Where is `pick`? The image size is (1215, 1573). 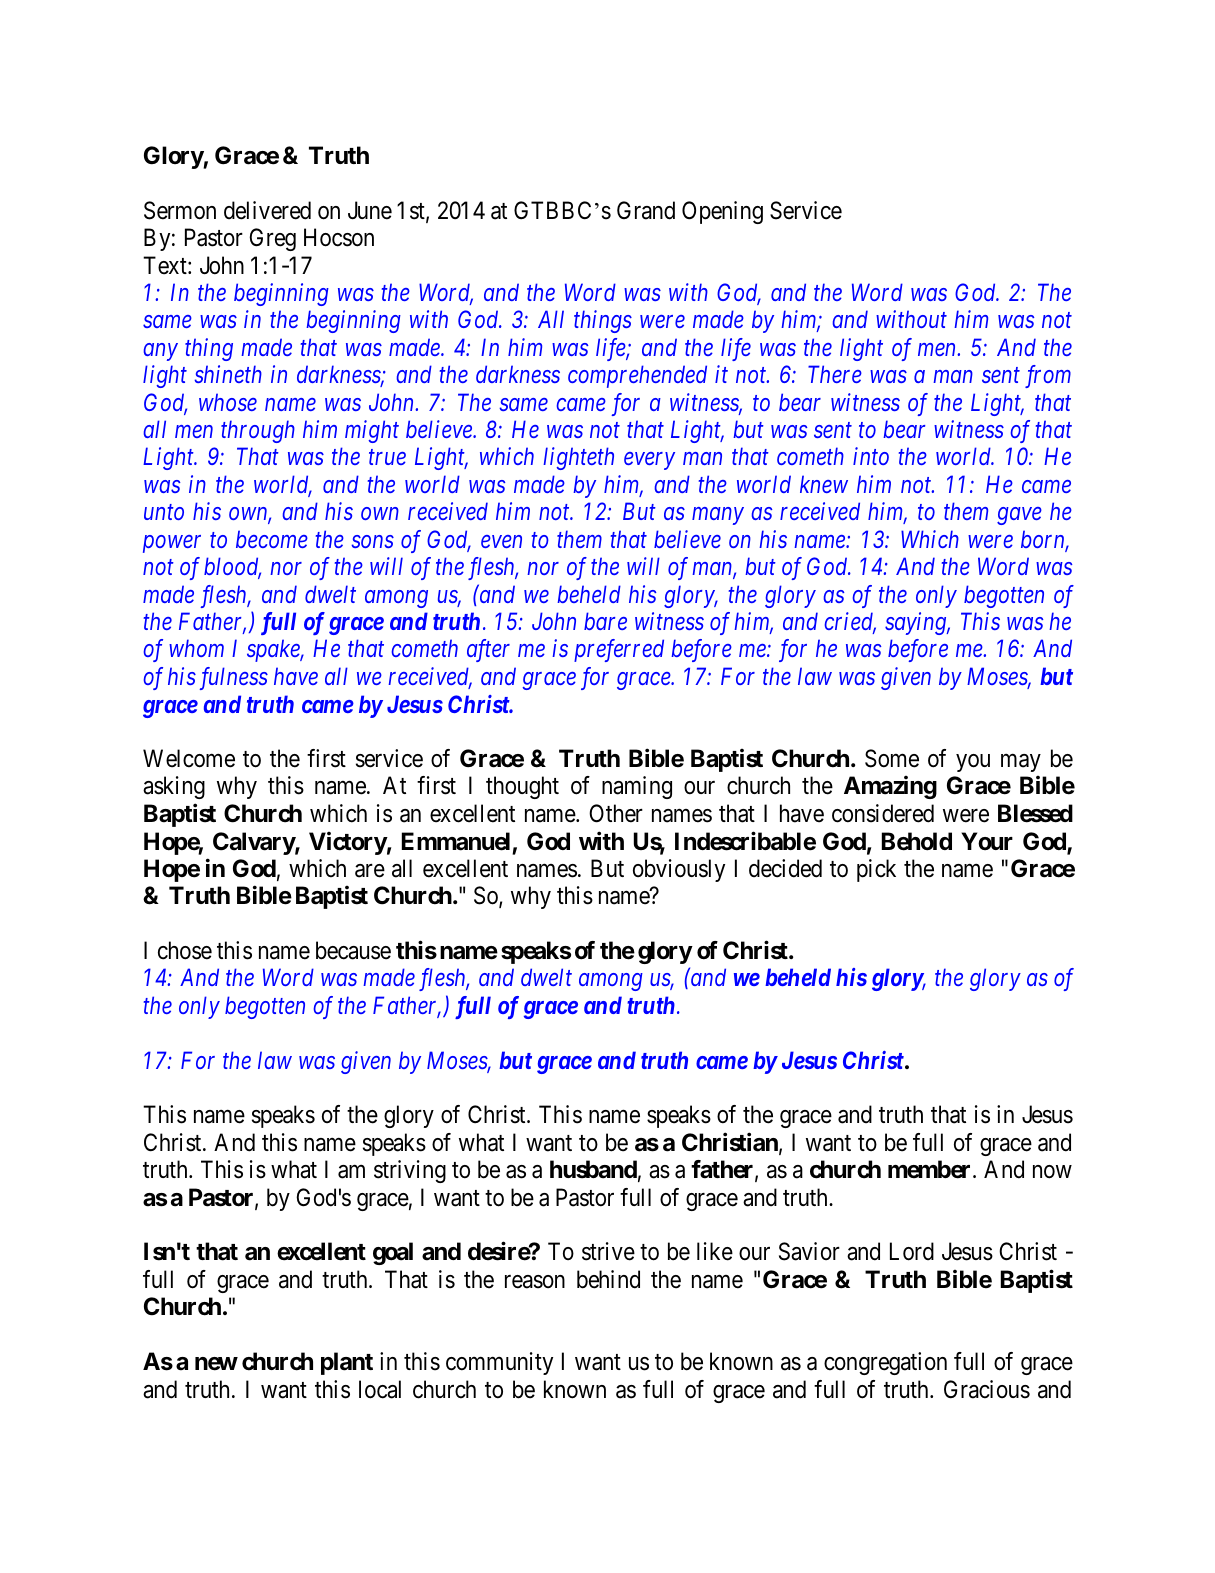
pick is located at coordinates (876, 870).
